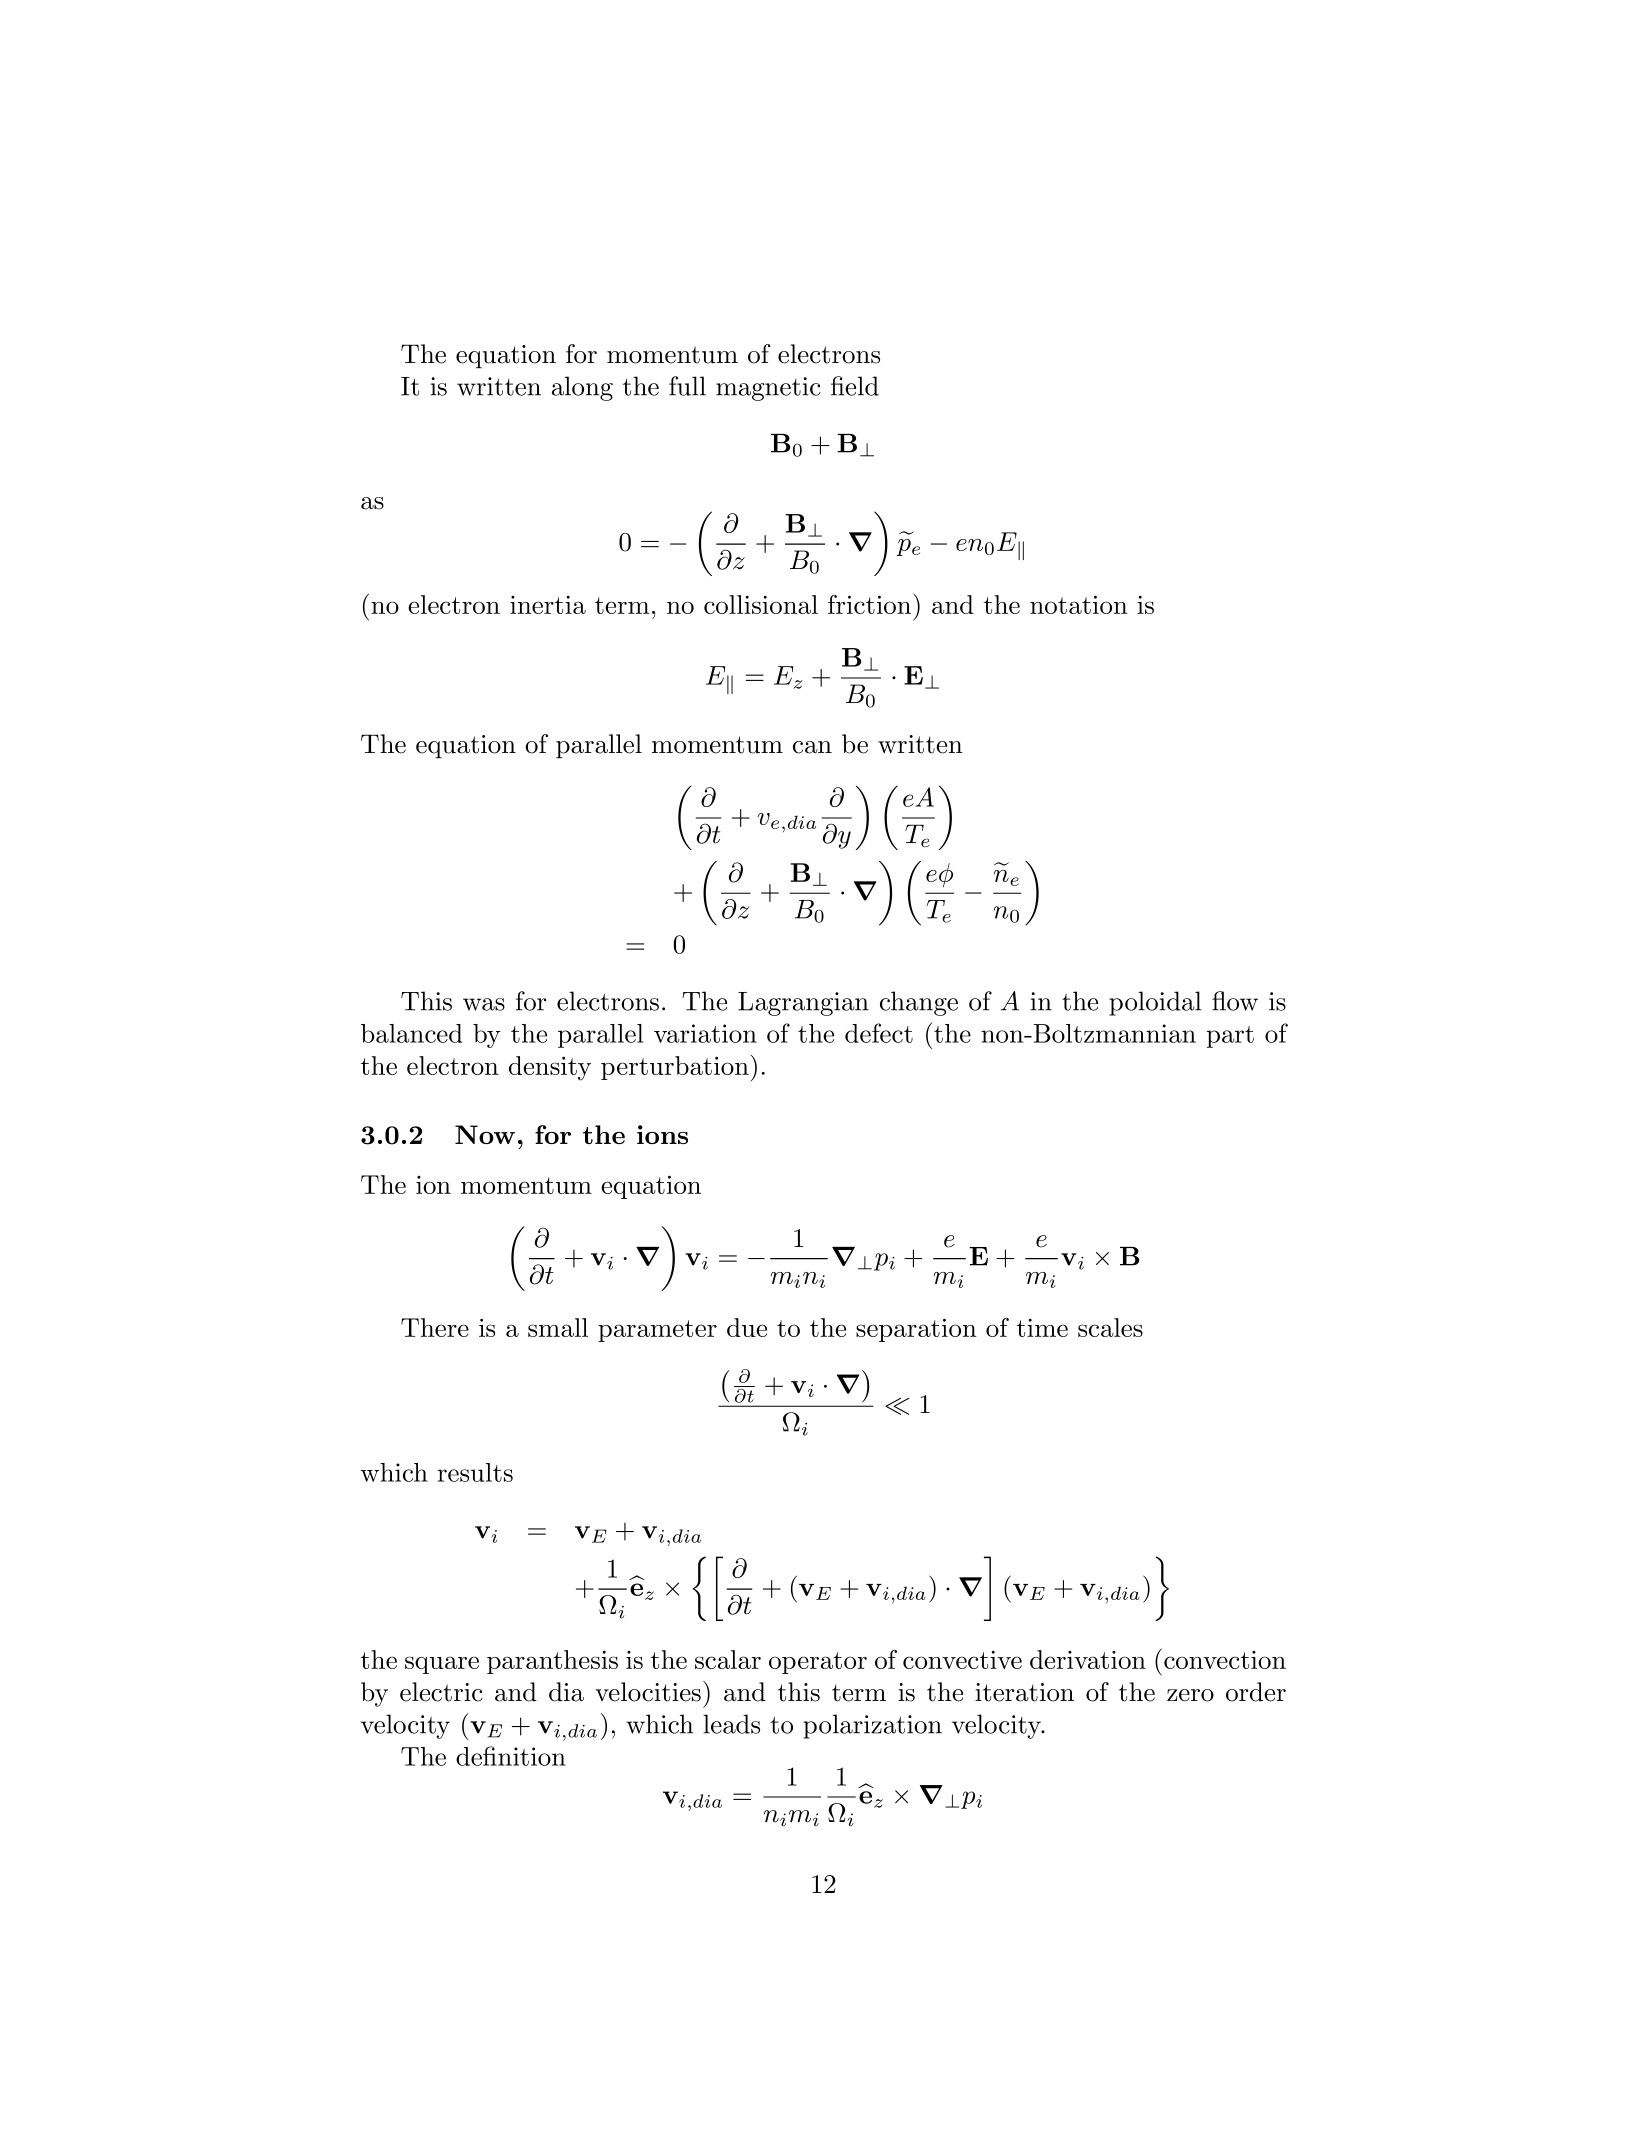 Image resolution: width=1649 pixels, height=2134 pixels. I want to click on operator, so click(818, 1663).
